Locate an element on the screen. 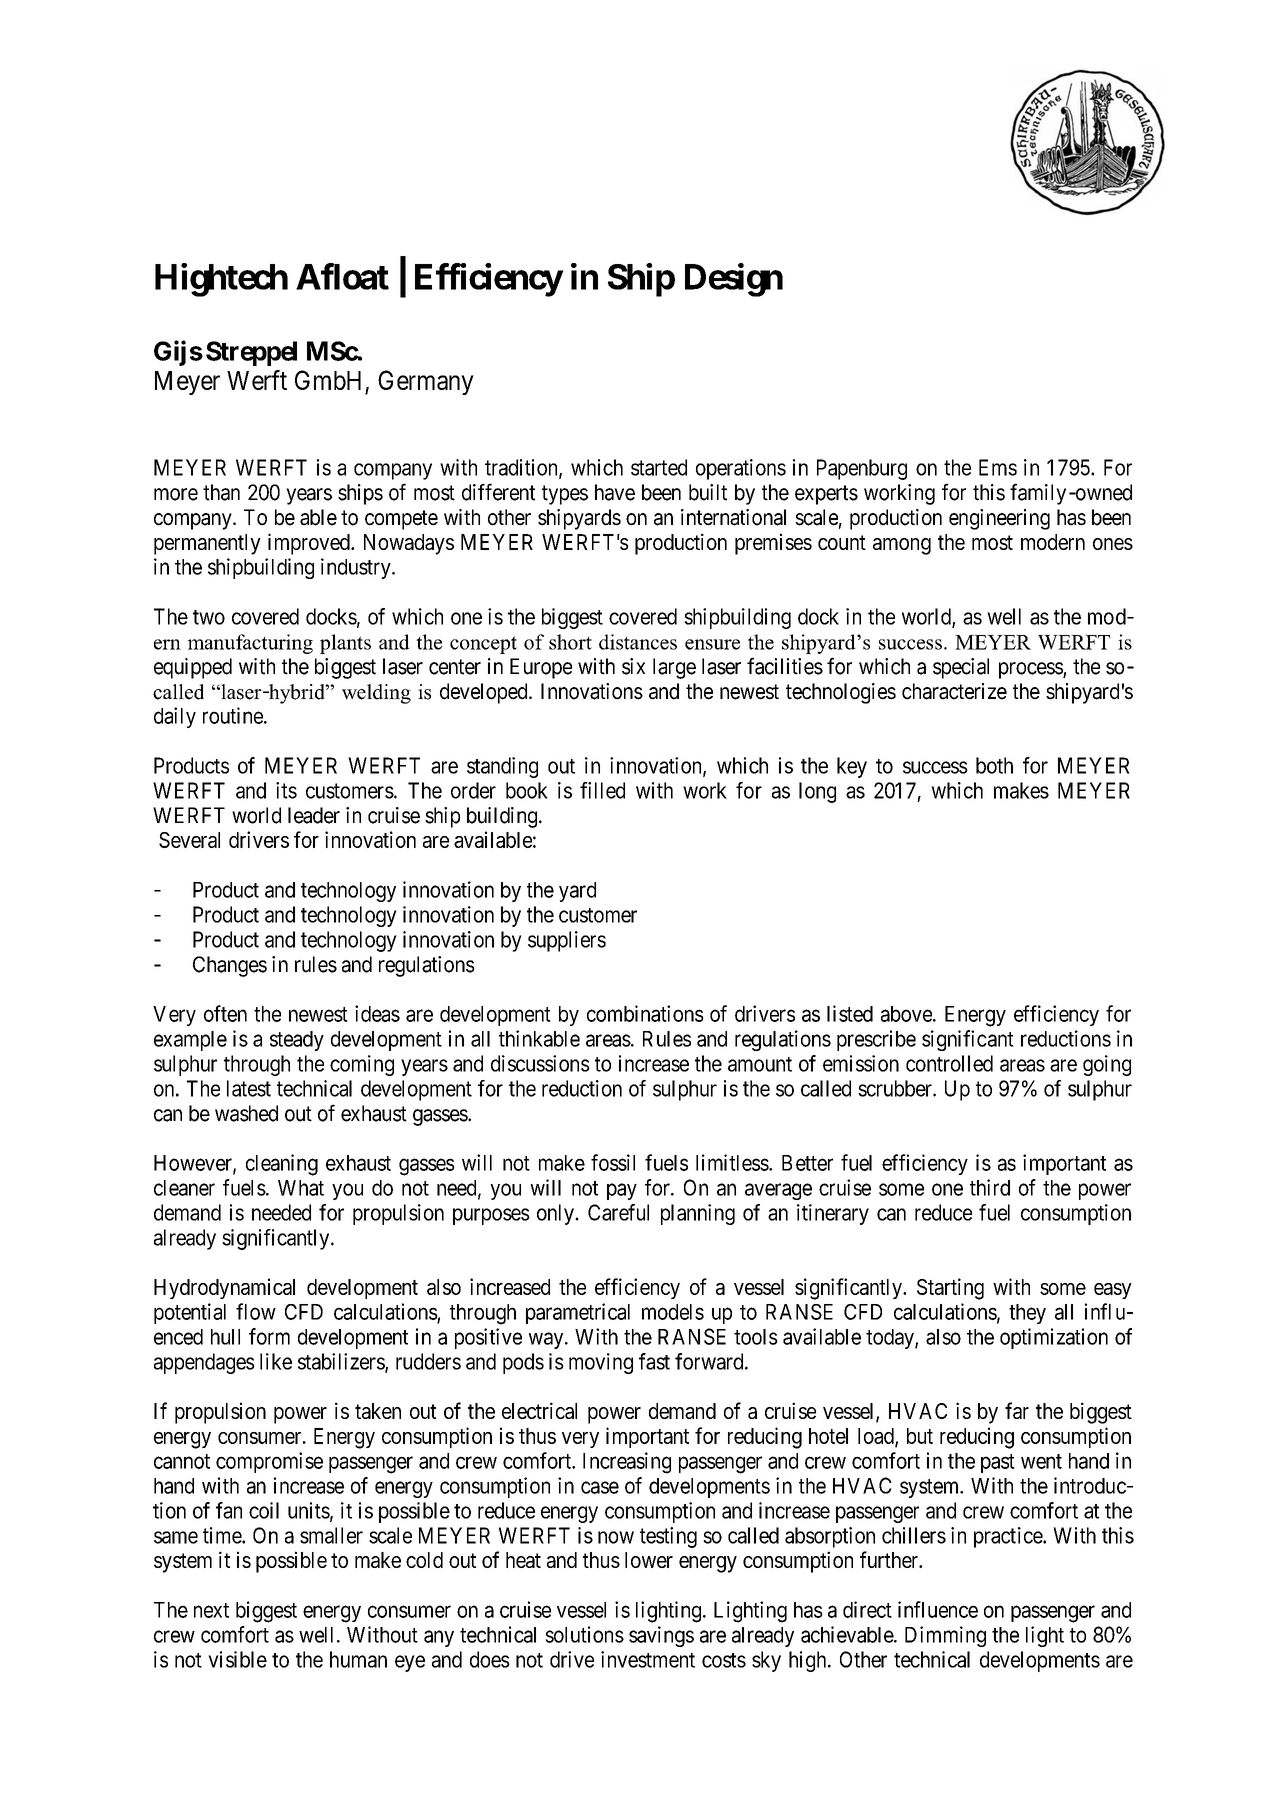 The image size is (1286, 1818). Afloat is located at coordinates (342, 276).
